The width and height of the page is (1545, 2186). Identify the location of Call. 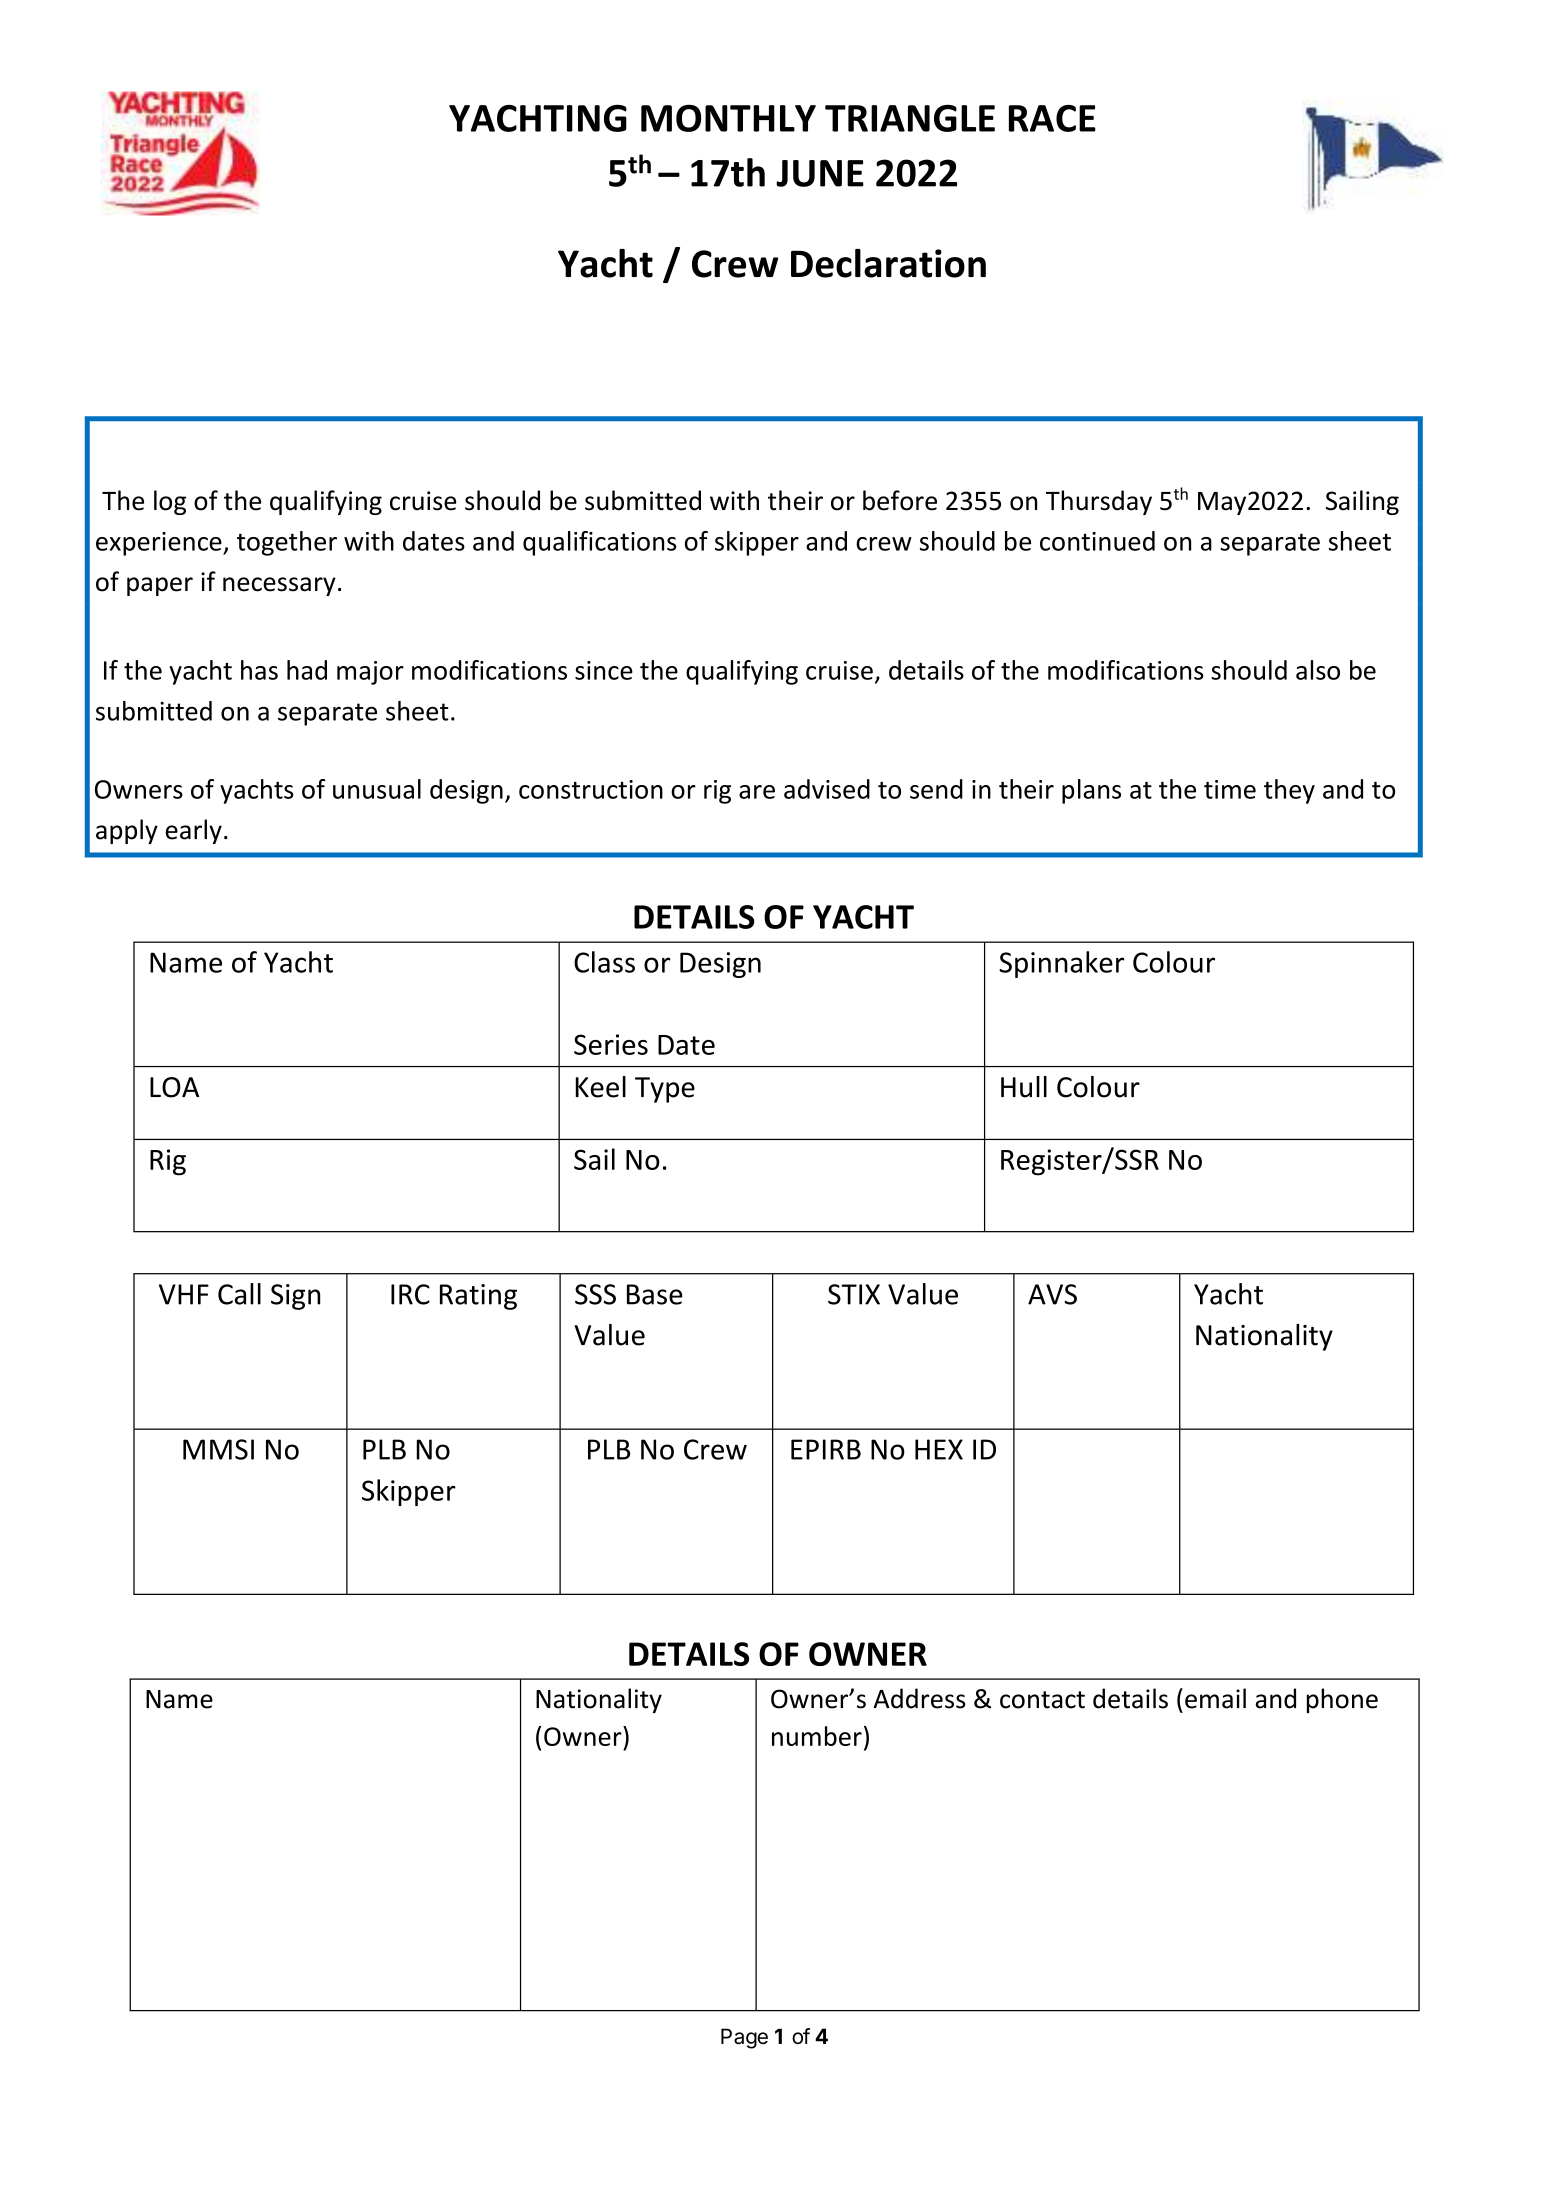
(239, 1294).
